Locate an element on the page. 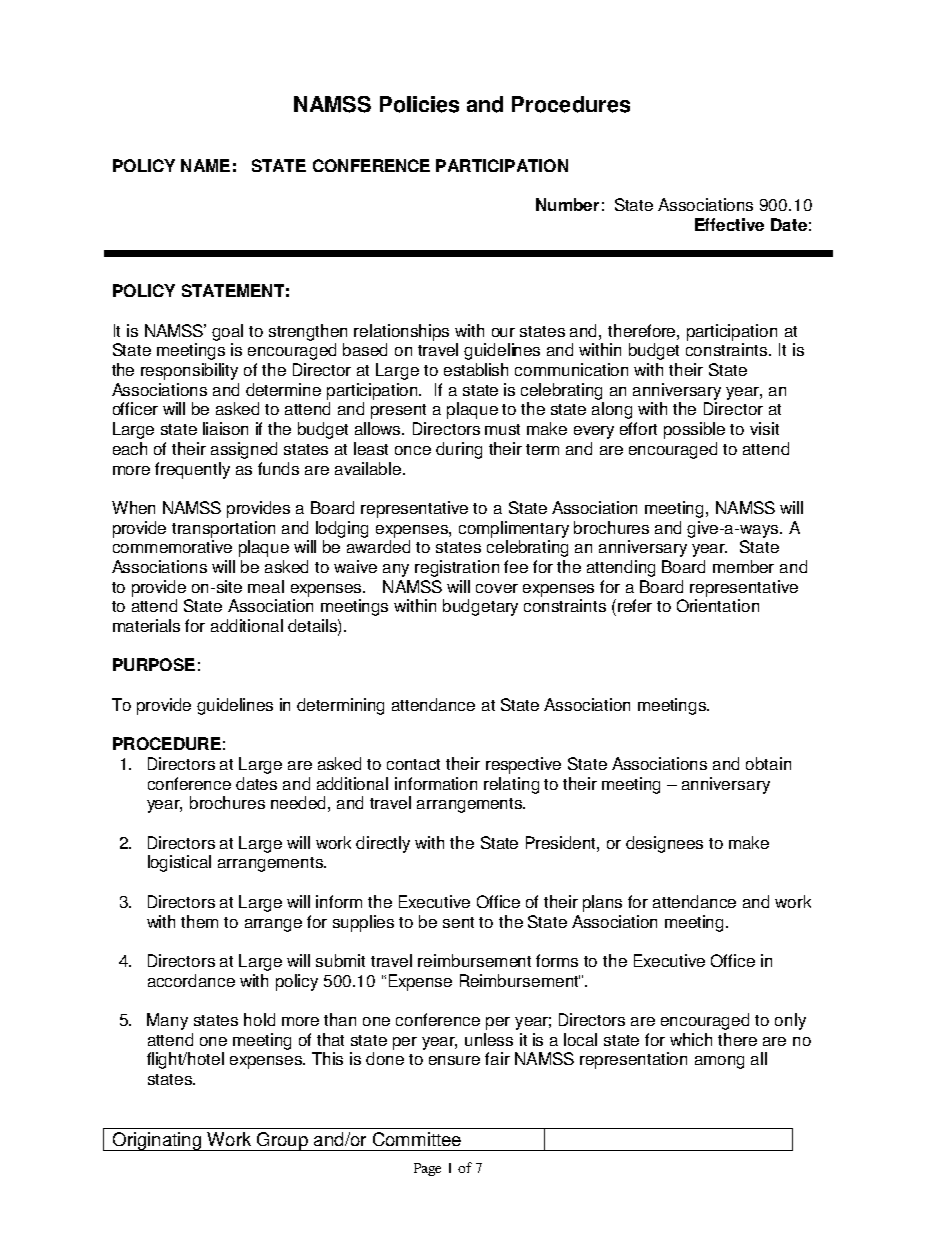 The image size is (952, 1233). relating is located at coordinates (511, 785).
